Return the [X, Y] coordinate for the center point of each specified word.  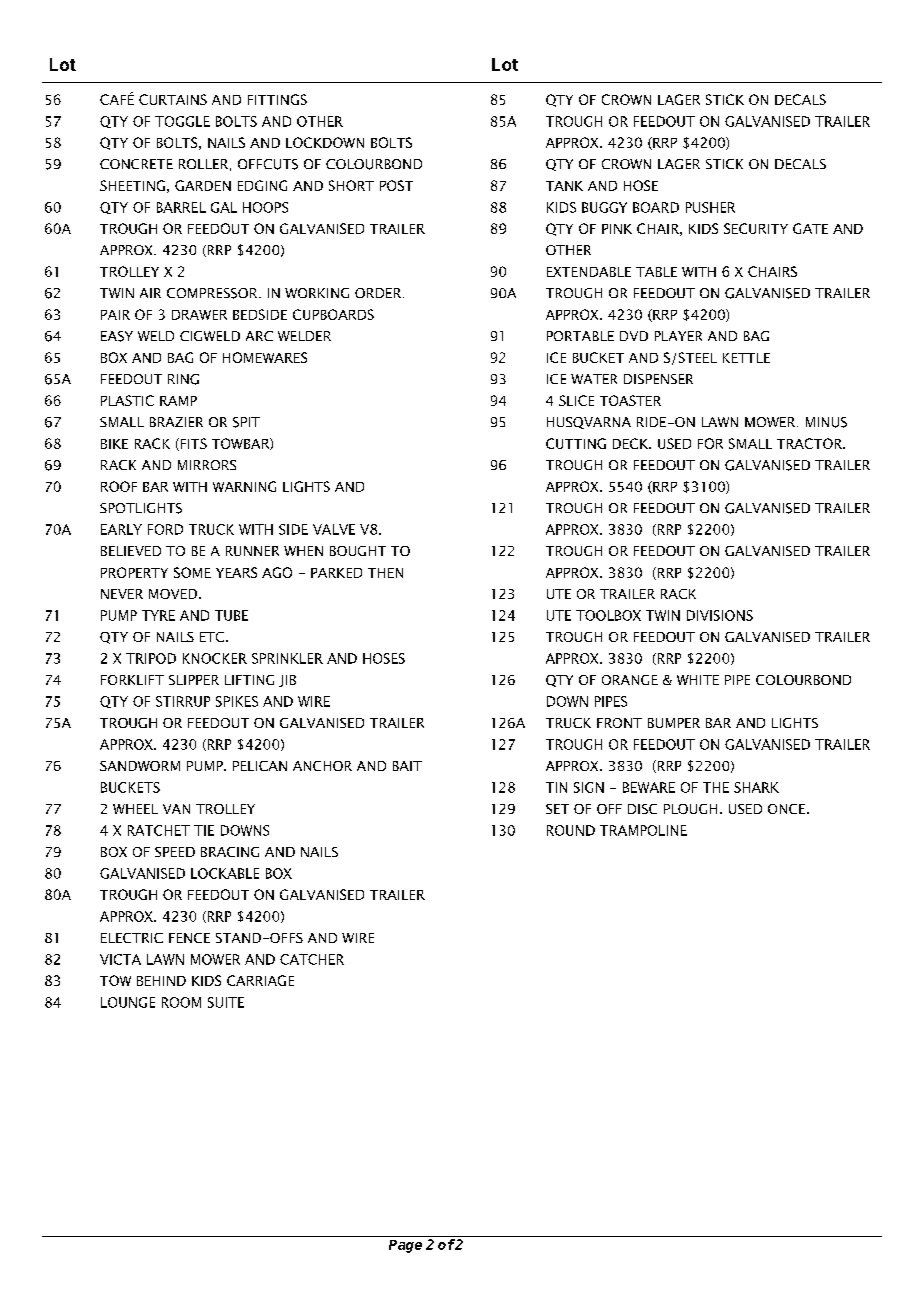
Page [405, 1246]
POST [396, 185]
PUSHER [710, 207]
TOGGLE [182, 121]
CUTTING [576, 443]
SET [557, 809]
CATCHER [312, 959]
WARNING [244, 486]
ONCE [788, 809]
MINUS [826, 422]
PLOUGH [690, 809]
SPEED [175, 852]
